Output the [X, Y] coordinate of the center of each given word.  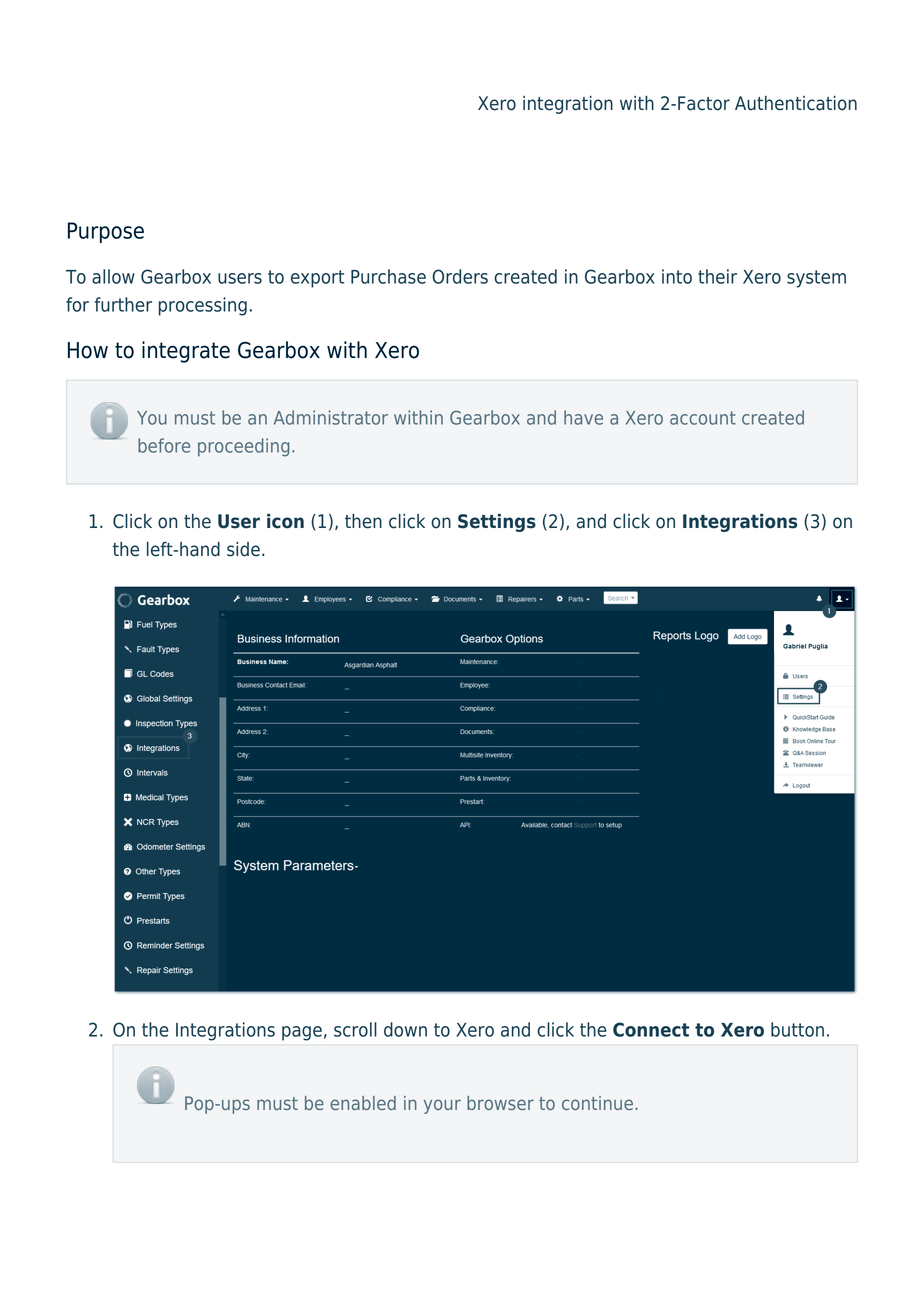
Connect [651, 1029]
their [717, 276]
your [442, 1106]
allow [113, 276]
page [302, 1033]
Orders [460, 276]
